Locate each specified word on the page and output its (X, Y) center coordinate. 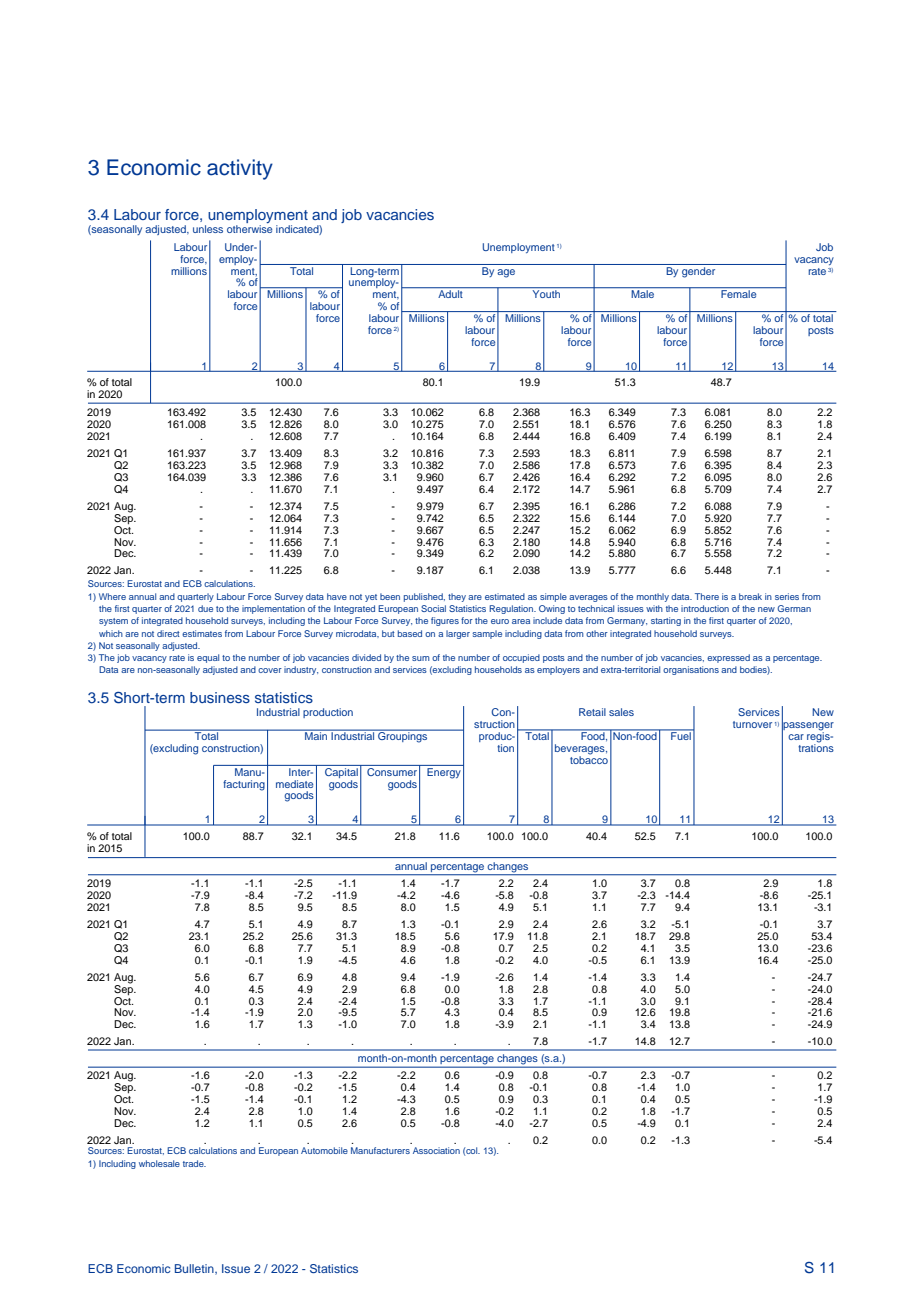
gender (699, 271)
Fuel (681, 735)
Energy (444, 772)
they (457, 597)
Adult (450, 293)
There (707, 596)
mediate (294, 784)
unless (208, 229)
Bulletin (195, 1269)
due (205, 608)
